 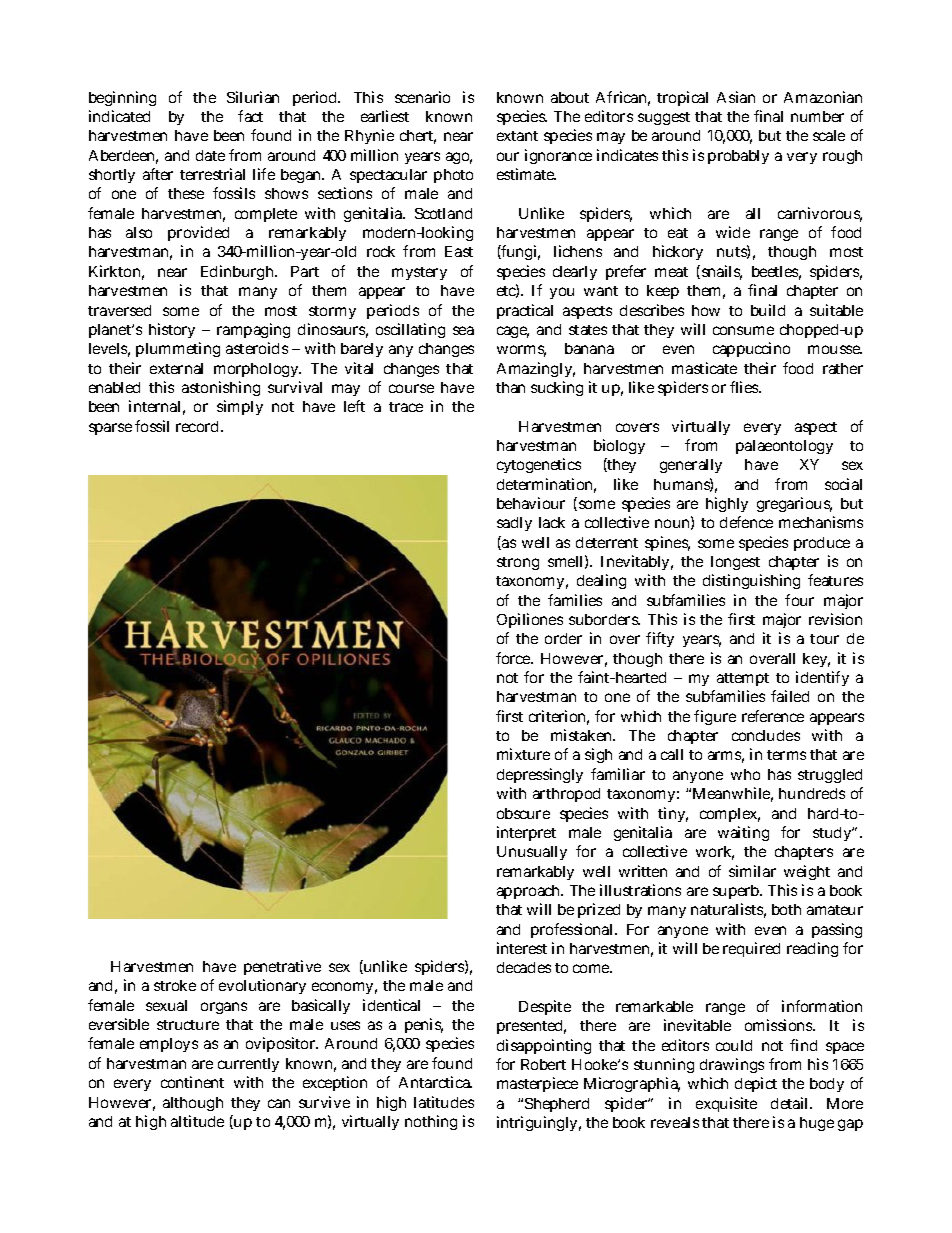 What do you see at coordinates (282, 967) in the page?
I see `penetrative` at bounding box center [282, 967].
